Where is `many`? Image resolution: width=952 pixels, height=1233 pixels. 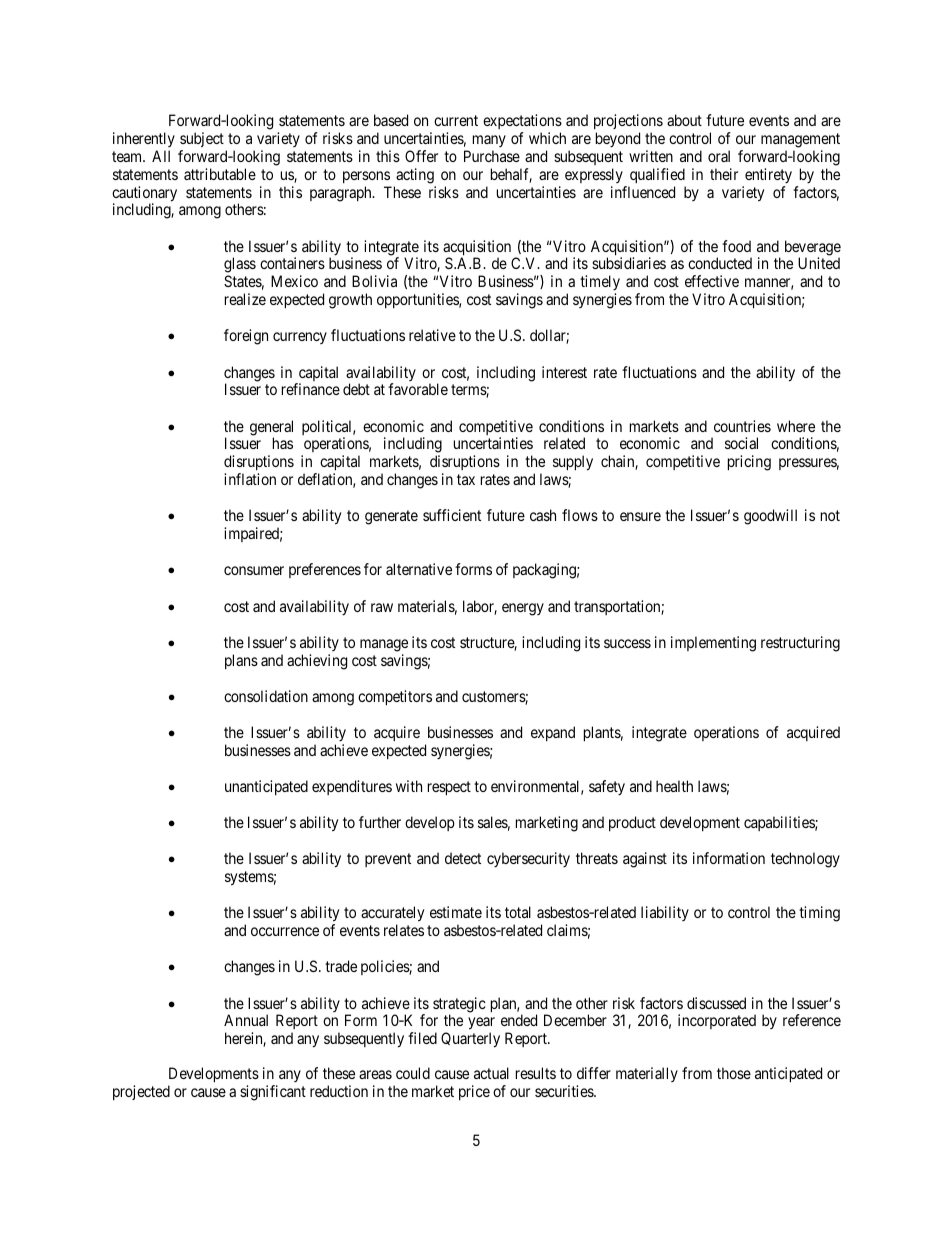
many is located at coordinates (489, 141).
